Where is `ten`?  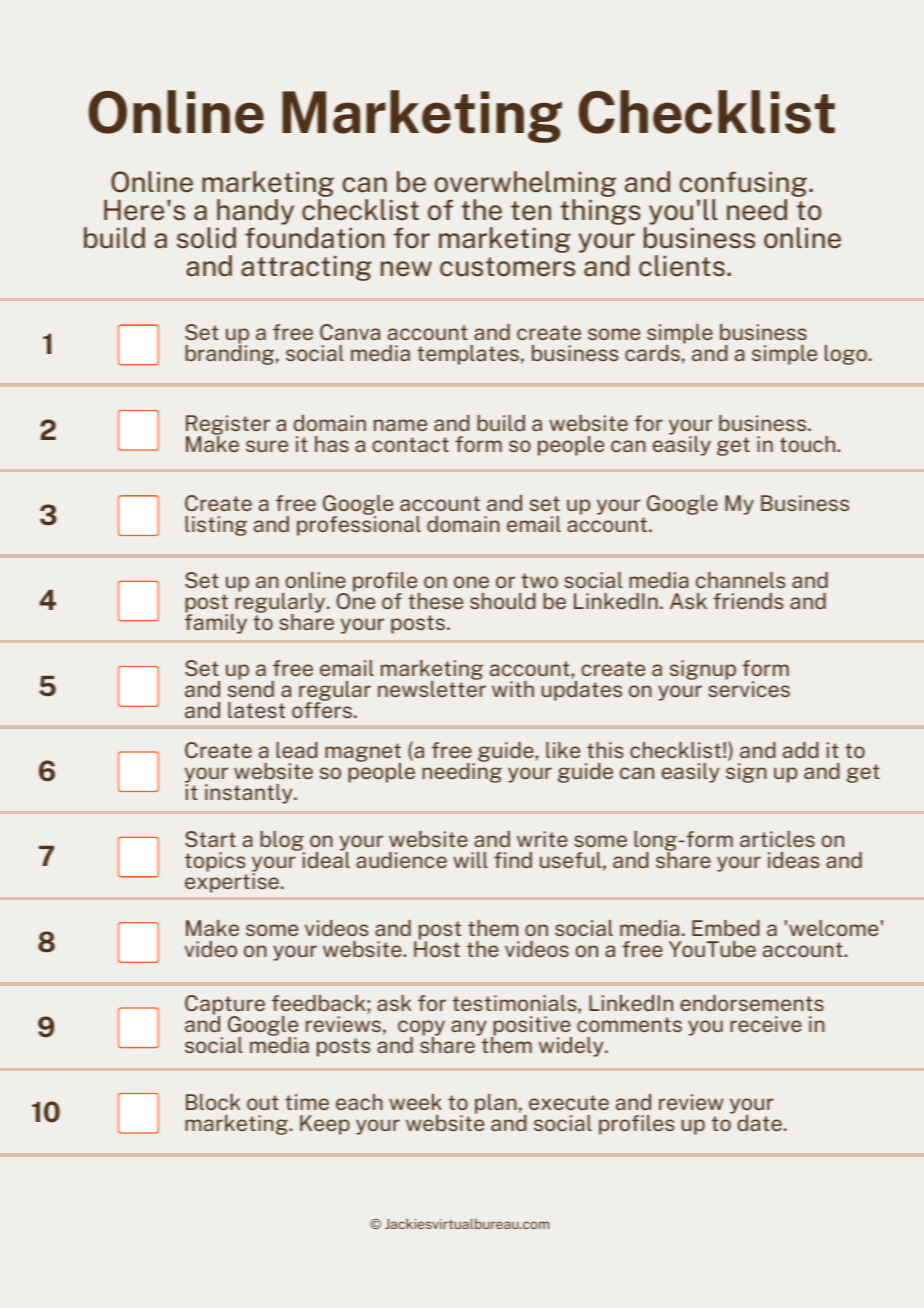 ten is located at coordinates (531, 211).
